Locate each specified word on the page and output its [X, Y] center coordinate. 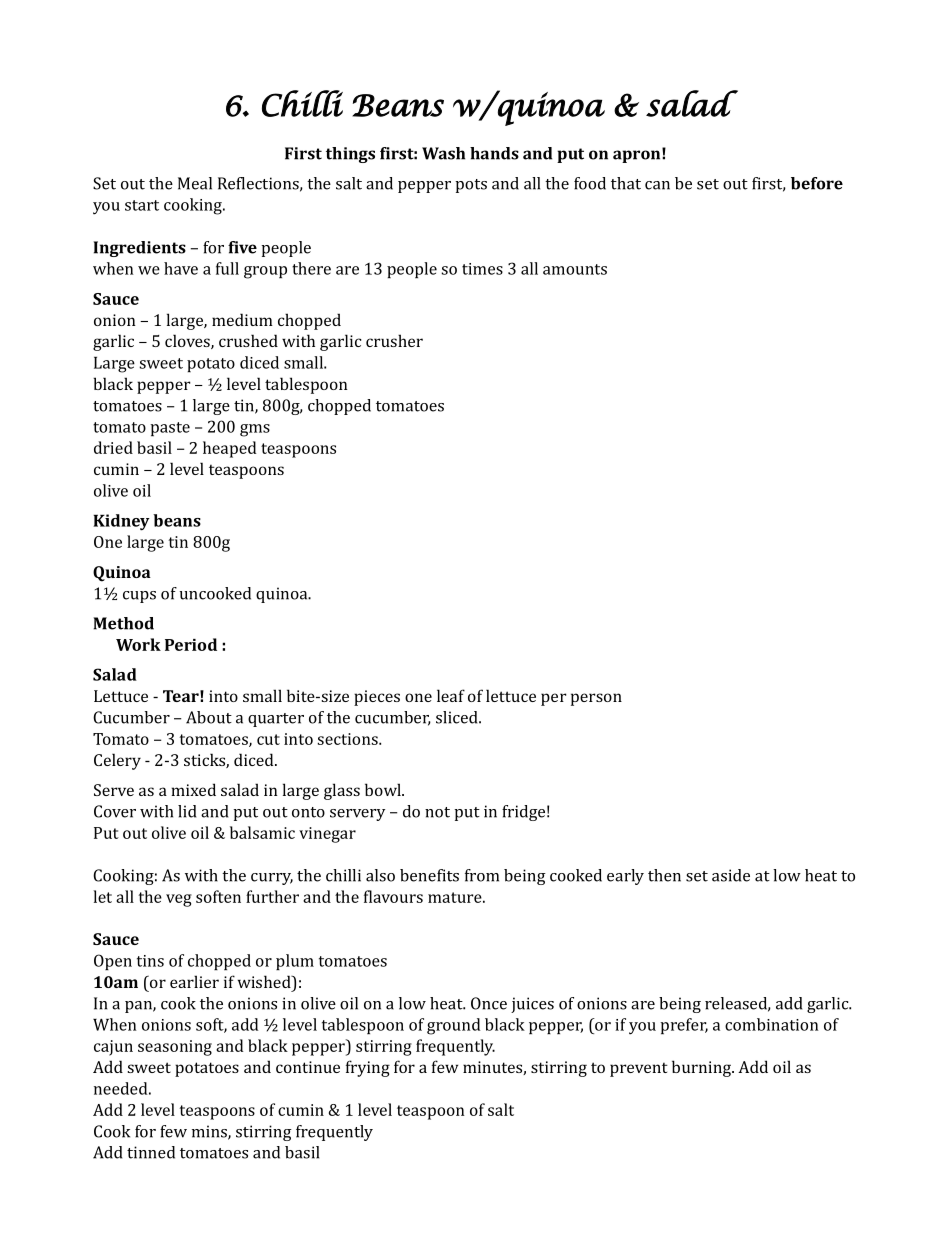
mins [210, 1132]
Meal [195, 183]
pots [471, 186]
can [657, 185]
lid [187, 811]
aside [731, 875]
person [596, 699]
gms [255, 430]
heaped [229, 449]
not [437, 812]
